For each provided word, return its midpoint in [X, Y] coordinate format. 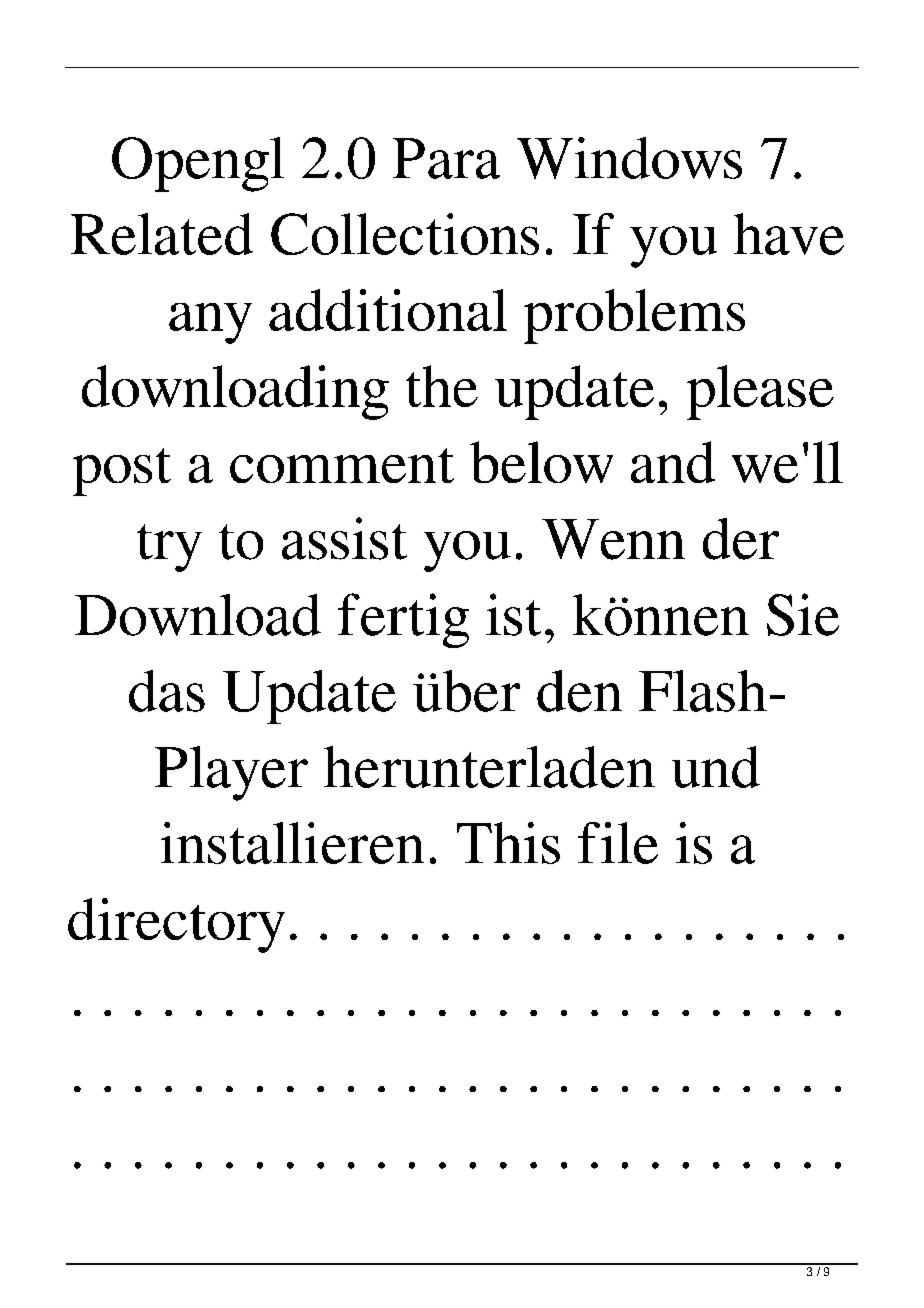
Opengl [198, 164]
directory [176, 925]
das [167, 691]
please [760, 392]
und [716, 767]
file [618, 843]
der [741, 539]
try [169, 548]
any [210, 323]
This [508, 843]
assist [344, 538]
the [442, 386]
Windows [629, 158]
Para [446, 158]
